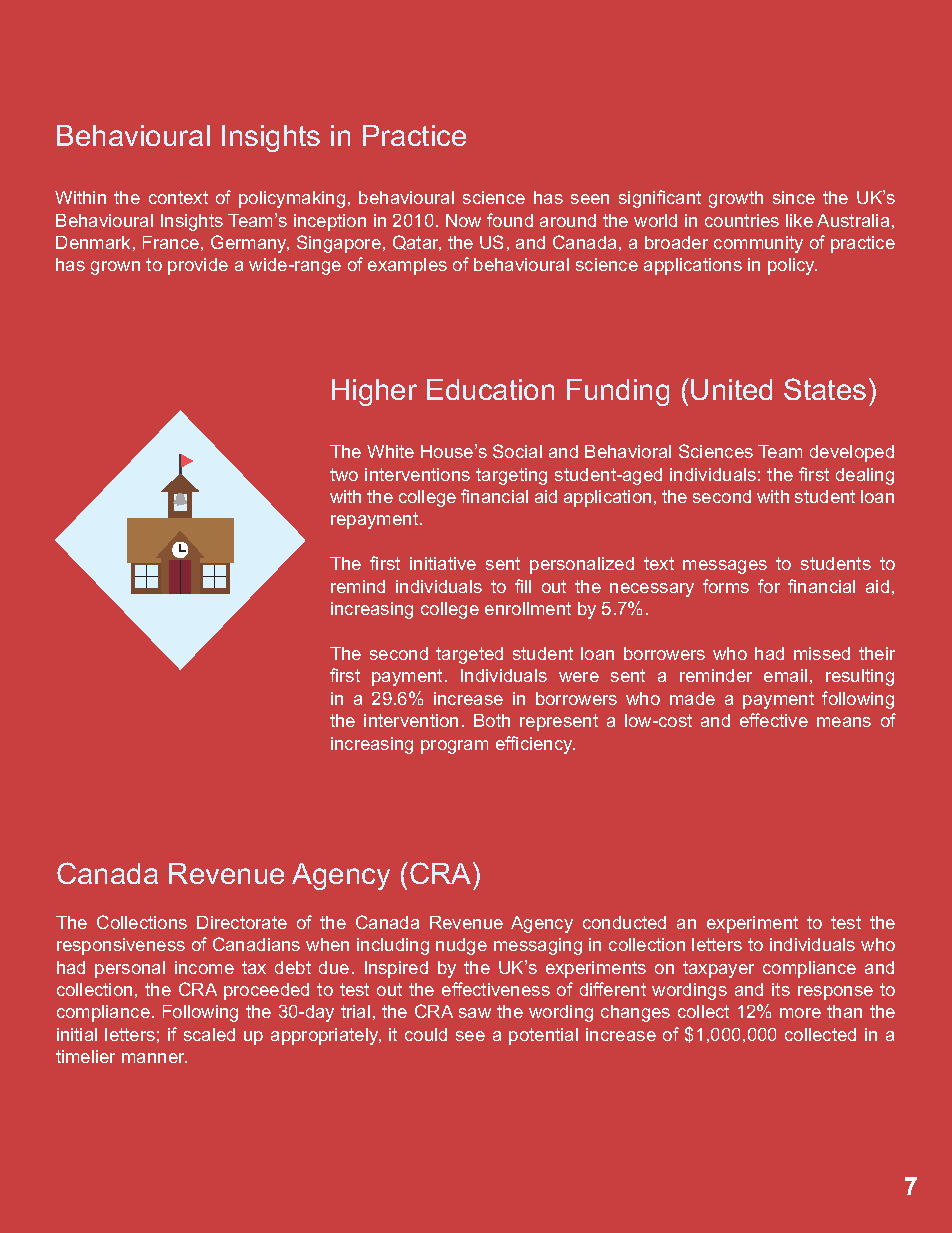  What do you see at coordinates (463, 220) in the screenshot?
I see `Now` at bounding box center [463, 220].
